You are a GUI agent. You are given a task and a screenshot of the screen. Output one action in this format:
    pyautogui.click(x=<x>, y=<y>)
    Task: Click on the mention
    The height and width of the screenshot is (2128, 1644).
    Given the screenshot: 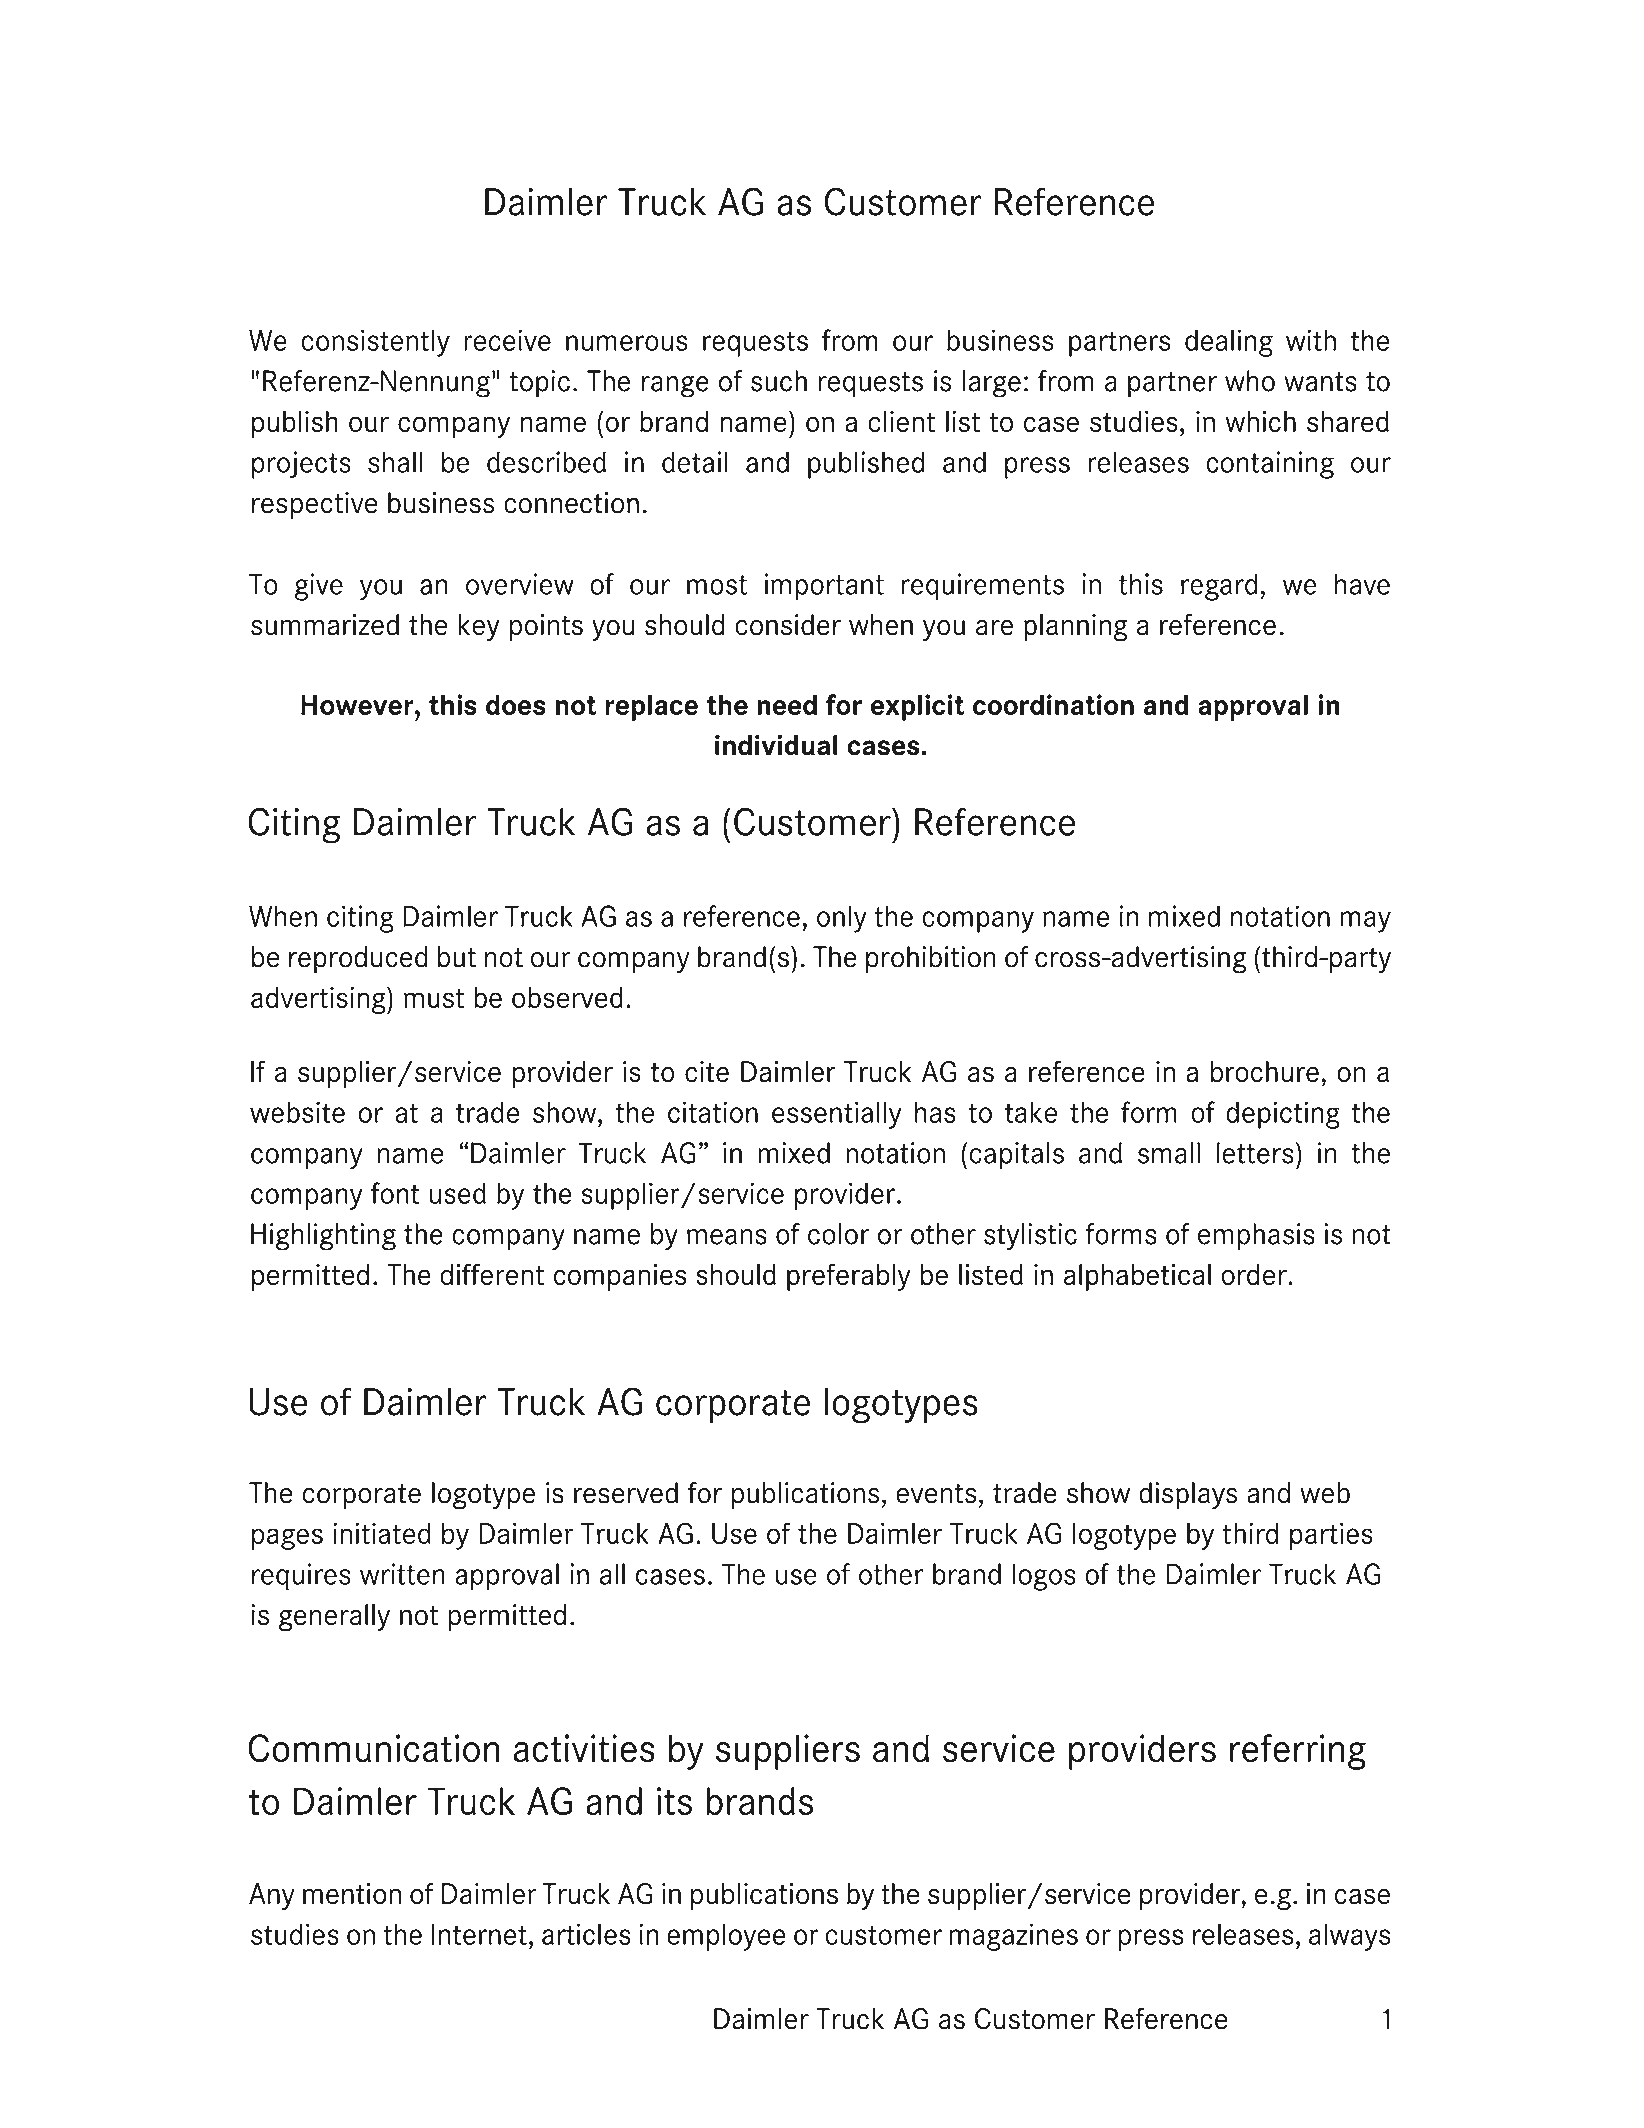 What is the action you would take?
    pyautogui.click(x=352, y=1894)
